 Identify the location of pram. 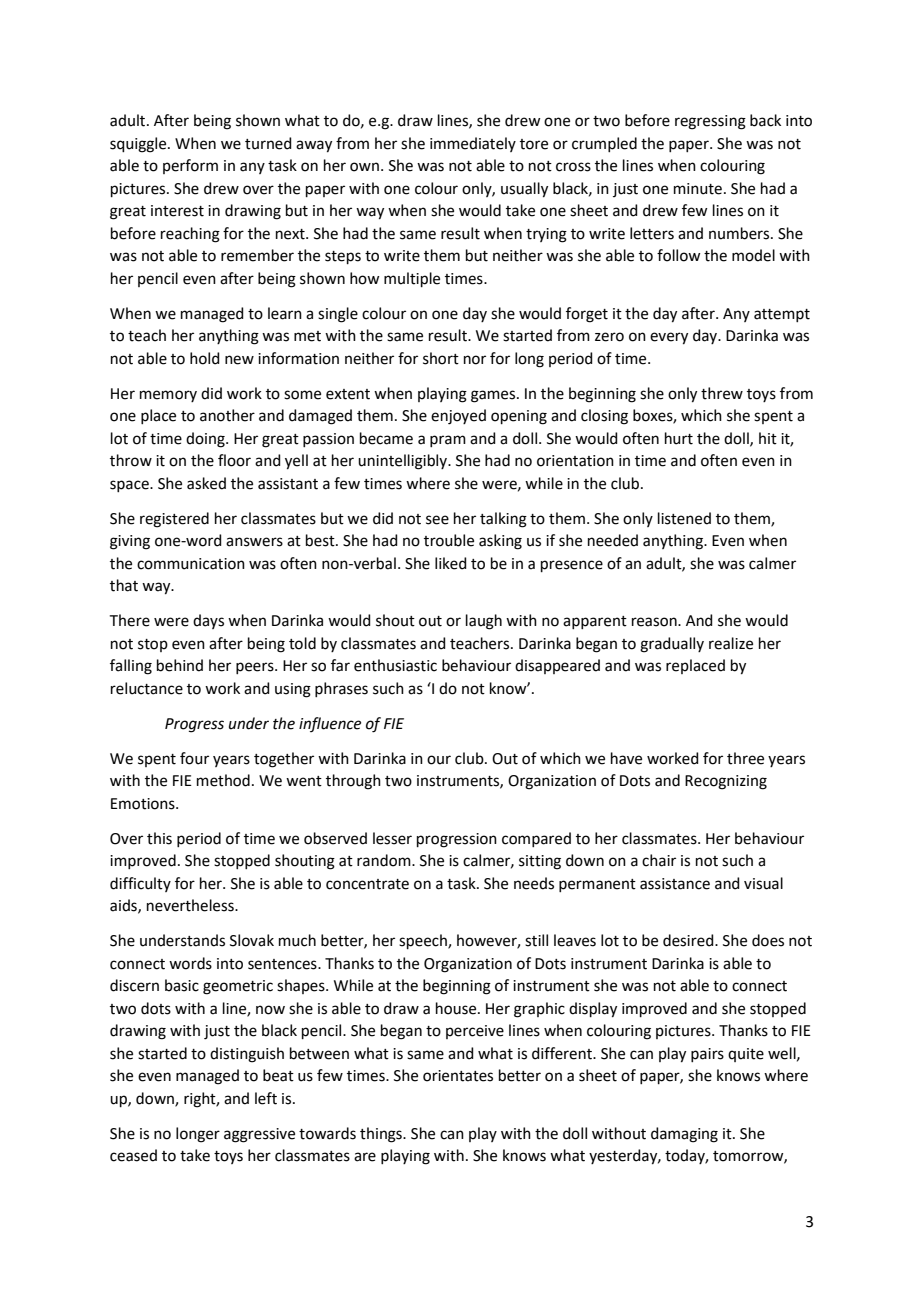
(448, 441).
